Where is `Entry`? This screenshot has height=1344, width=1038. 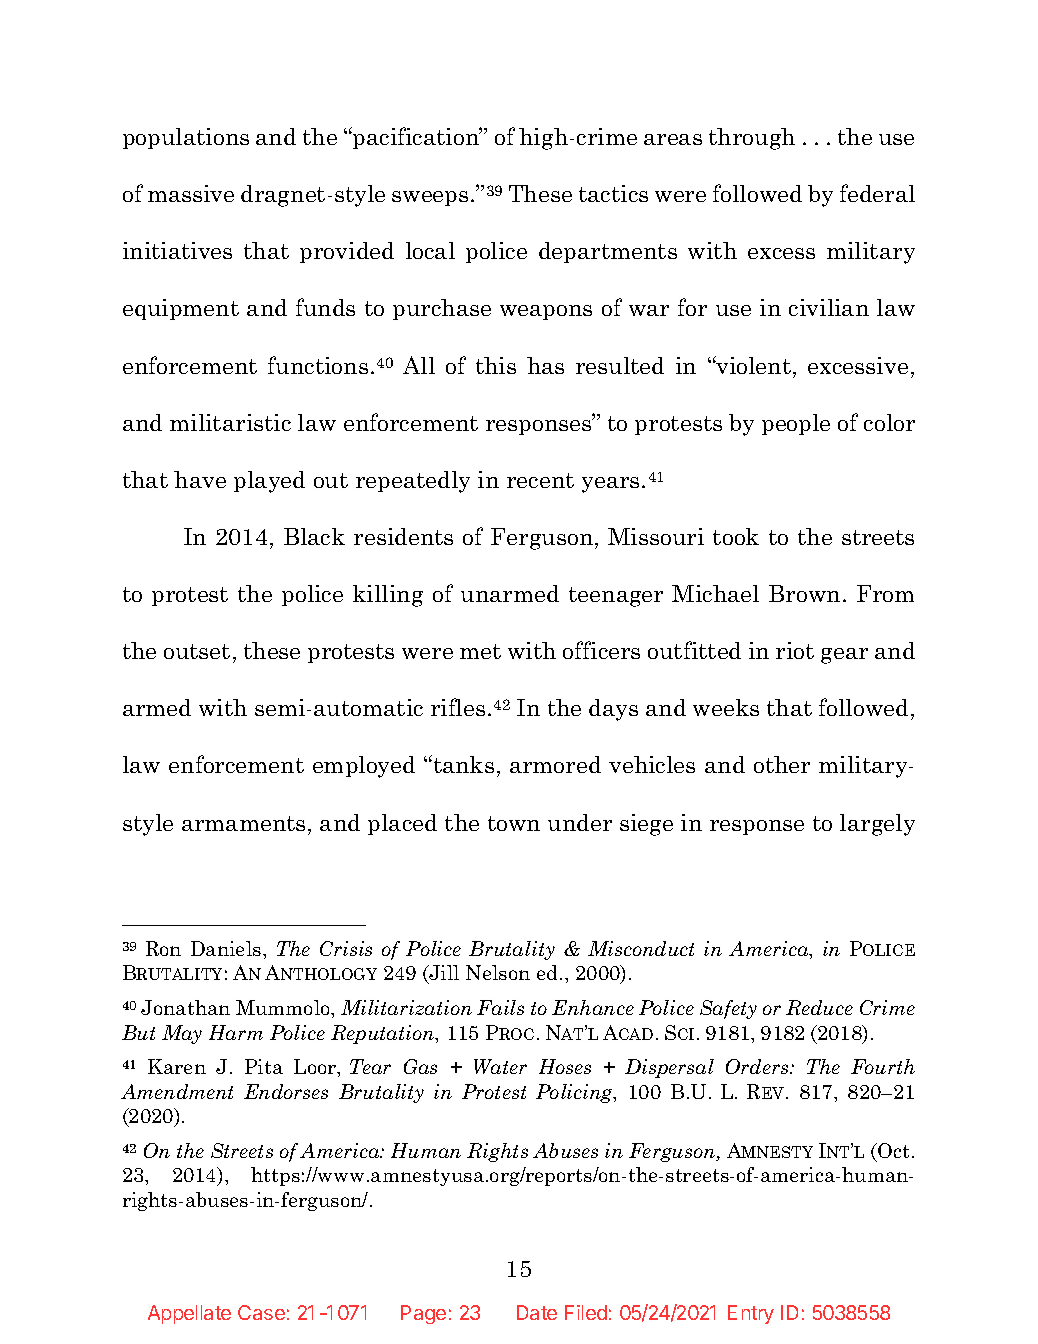 Entry is located at coordinates (751, 1314).
